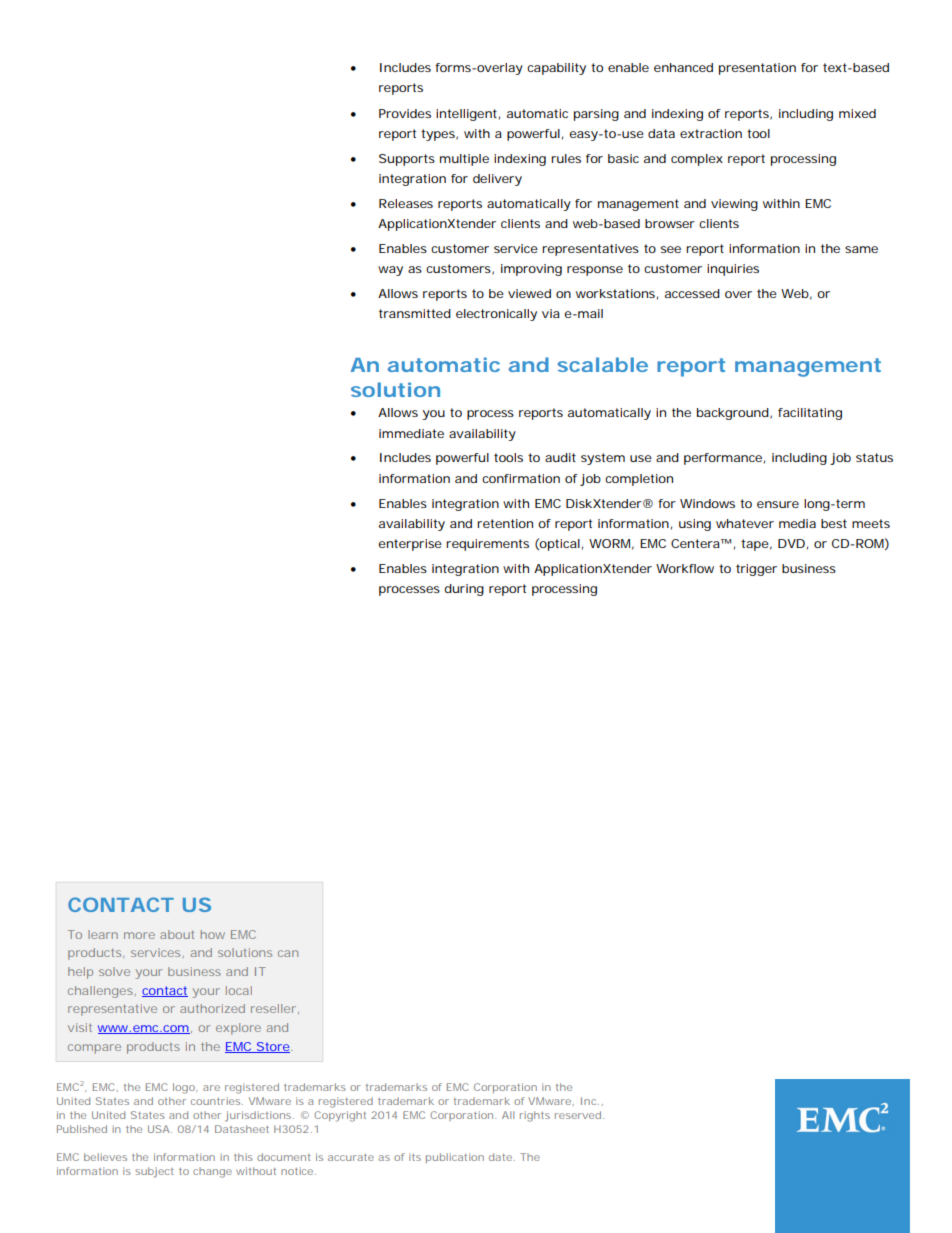 The height and width of the screenshot is (1233, 952). Describe the element at coordinates (757, 69) in the screenshot. I see `presentation` at that location.
